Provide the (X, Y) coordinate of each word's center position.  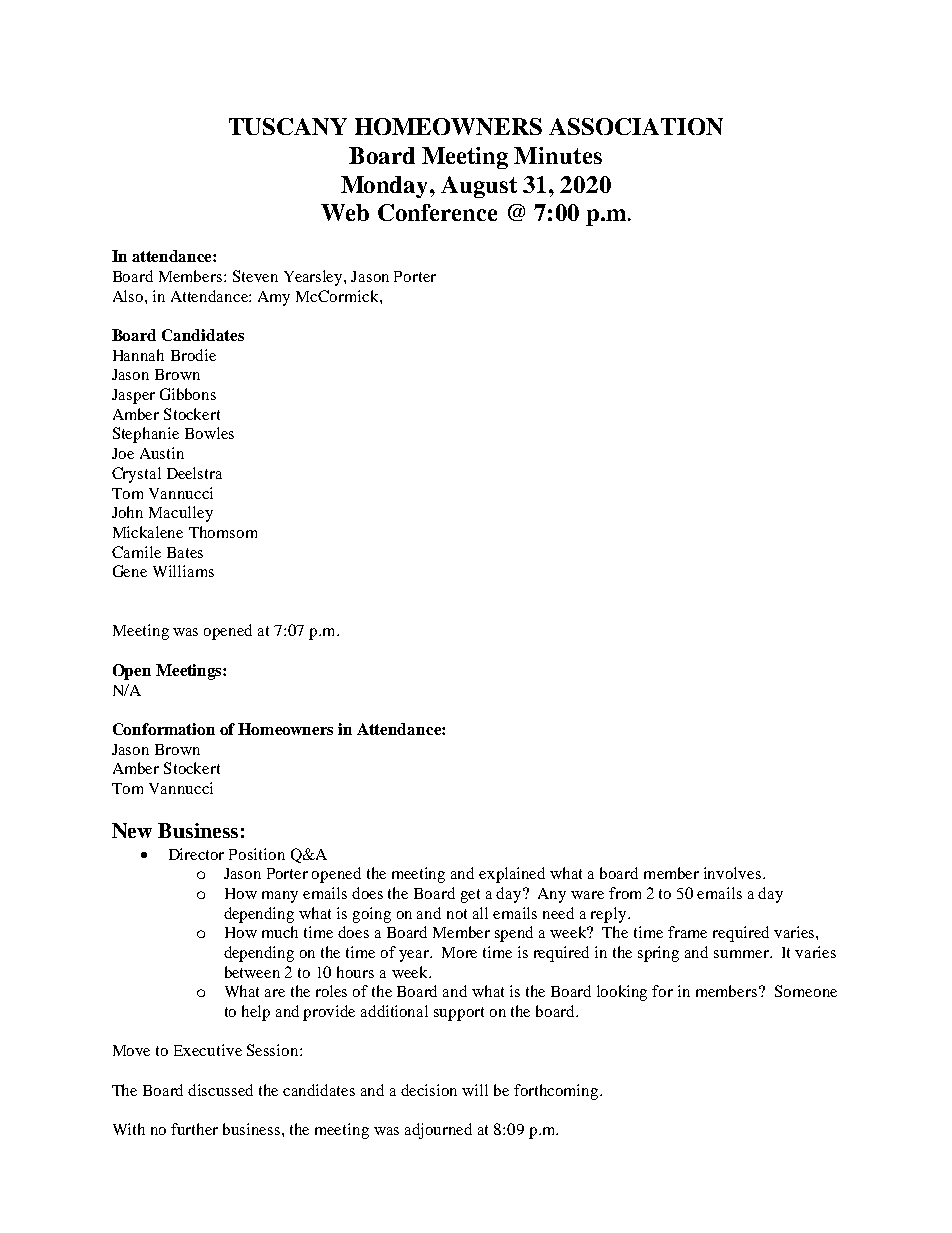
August (479, 187)
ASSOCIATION (636, 126)
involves (734, 873)
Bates (185, 552)
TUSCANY (288, 126)
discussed (220, 1090)
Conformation (164, 729)
